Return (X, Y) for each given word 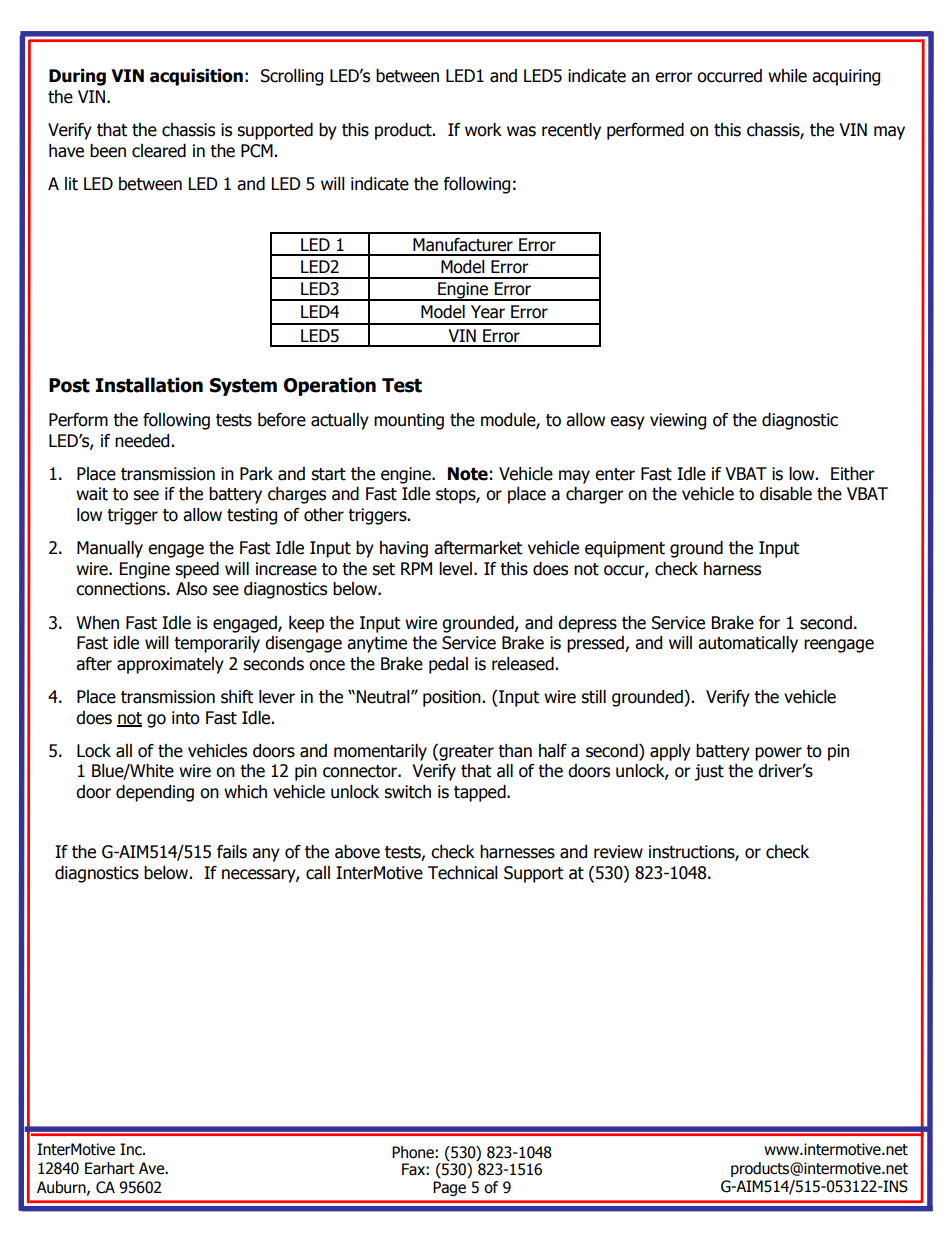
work (483, 130)
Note (468, 474)
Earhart (110, 1168)
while (787, 76)
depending (155, 793)
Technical (463, 873)
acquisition (196, 77)
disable (786, 494)
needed (142, 441)
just (709, 772)
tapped (481, 793)
